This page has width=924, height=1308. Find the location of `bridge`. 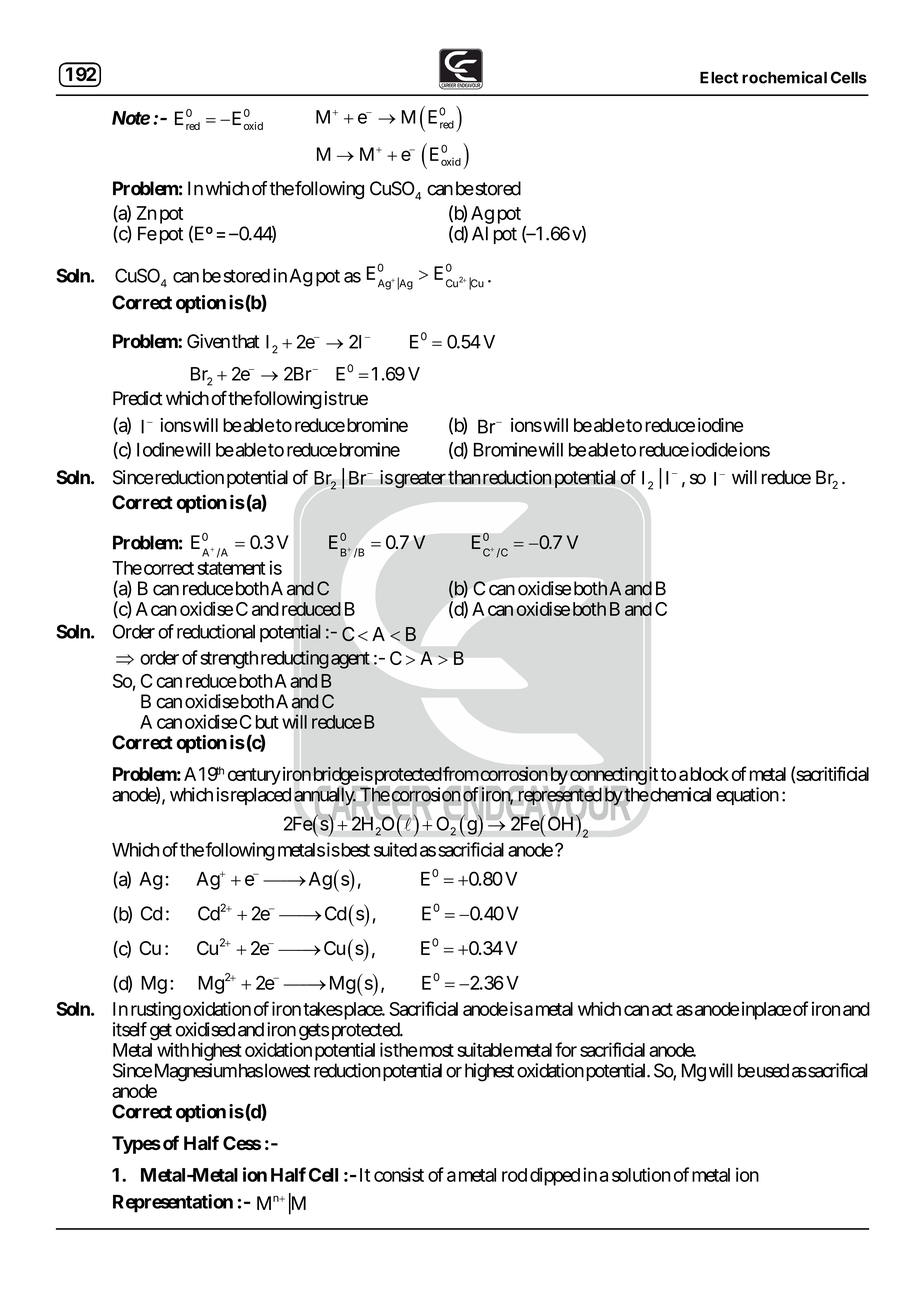

bridge is located at coordinates (336, 776).
